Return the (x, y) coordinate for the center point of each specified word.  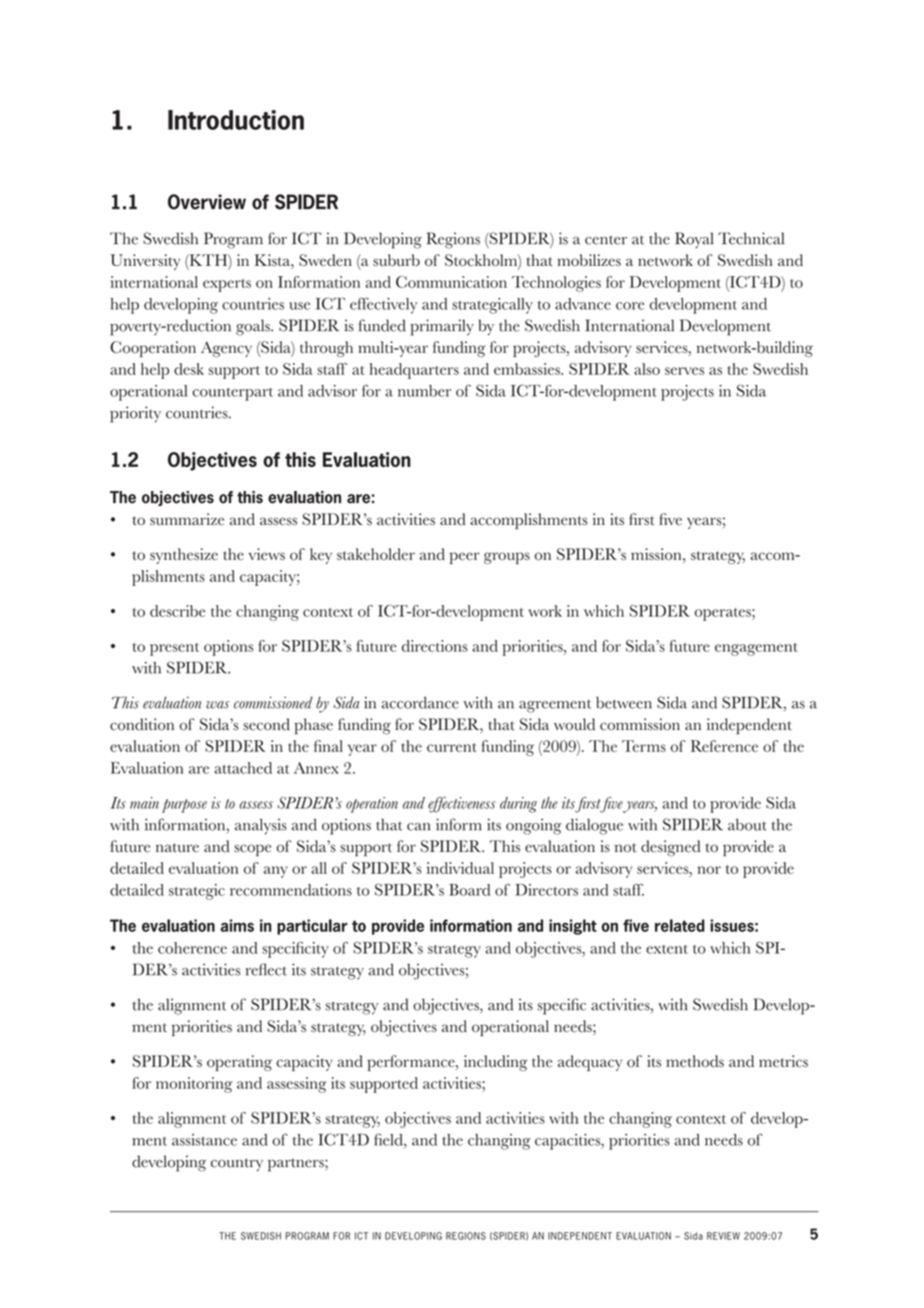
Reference (724, 746)
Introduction (236, 120)
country (237, 1164)
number (424, 391)
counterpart (233, 394)
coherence (192, 948)
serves (684, 371)
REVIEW (723, 1236)
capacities (569, 1142)
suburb (396, 260)
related (680, 925)
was (217, 705)
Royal (694, 240)
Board (469, 890)
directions (435, 646)
